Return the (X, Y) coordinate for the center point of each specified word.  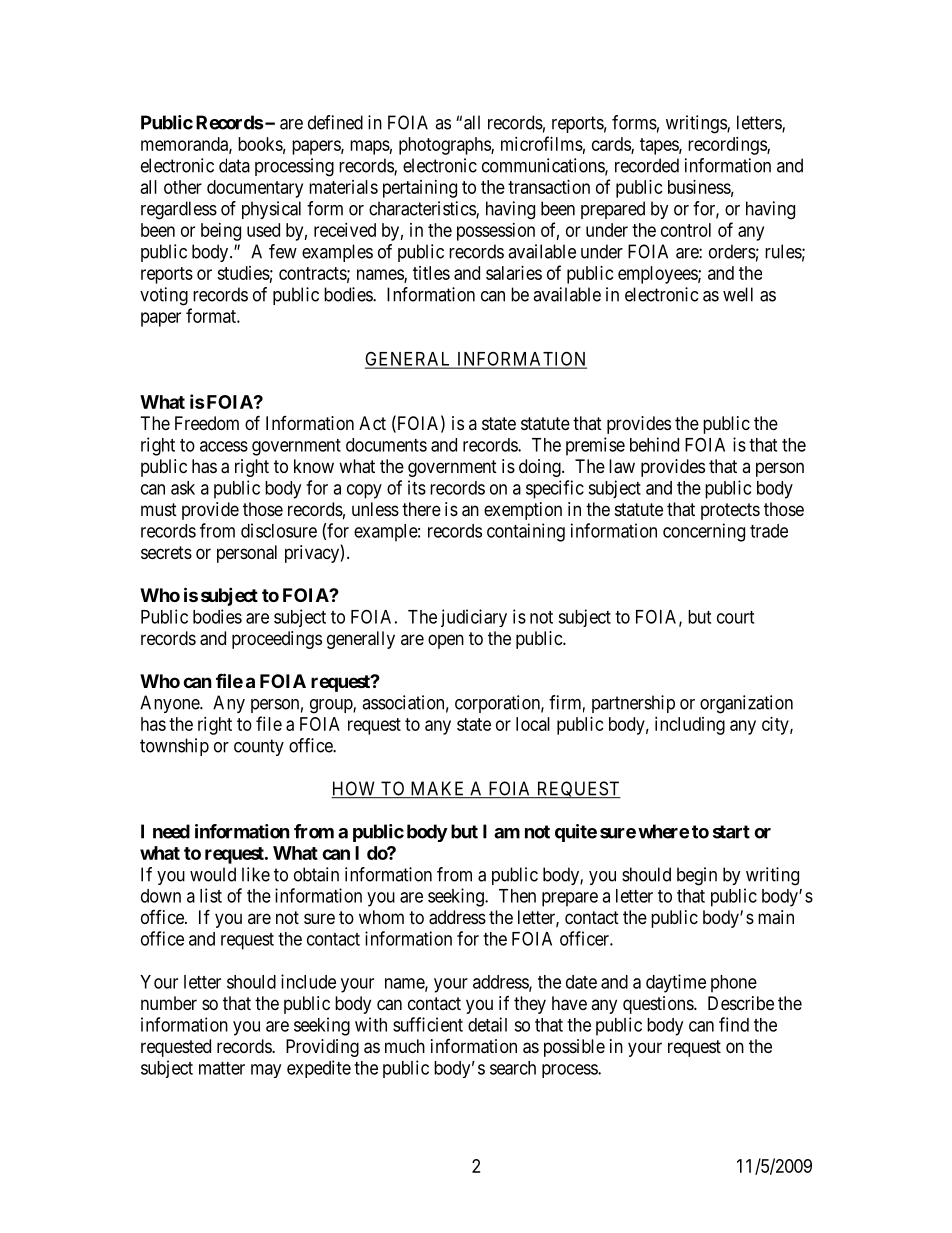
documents (386, 445)
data (234, 165)
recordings (728, 146)
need (171, 831)
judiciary (474, 618)
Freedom (207, 423)
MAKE (438, 789)
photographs (445, 146)
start (731, 832)
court (735, 617)
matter (222, 1068)
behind (654, 444)
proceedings (277, 640)
